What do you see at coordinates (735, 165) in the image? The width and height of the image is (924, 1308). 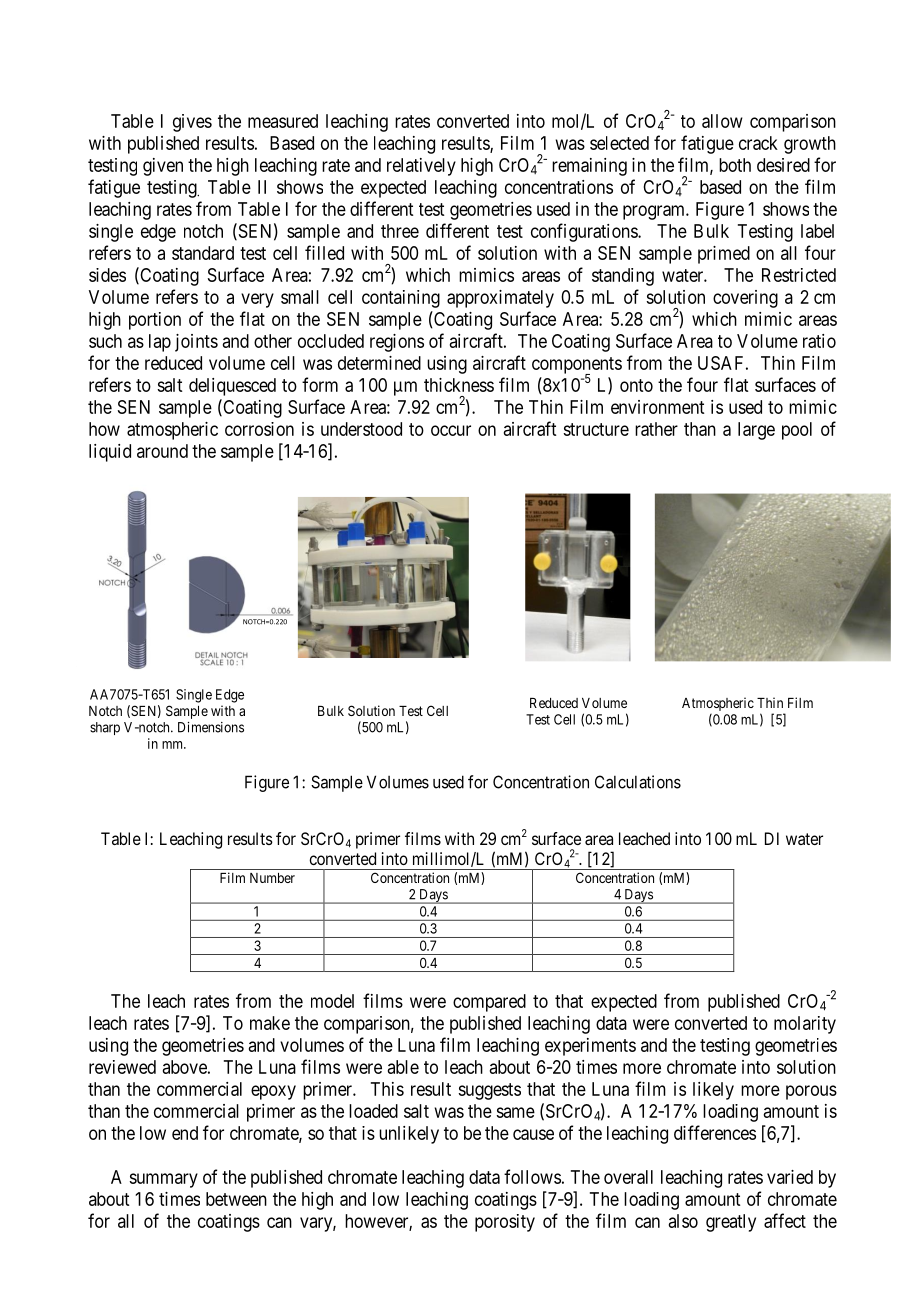 I see `both` at bounding box center [735, 165].
